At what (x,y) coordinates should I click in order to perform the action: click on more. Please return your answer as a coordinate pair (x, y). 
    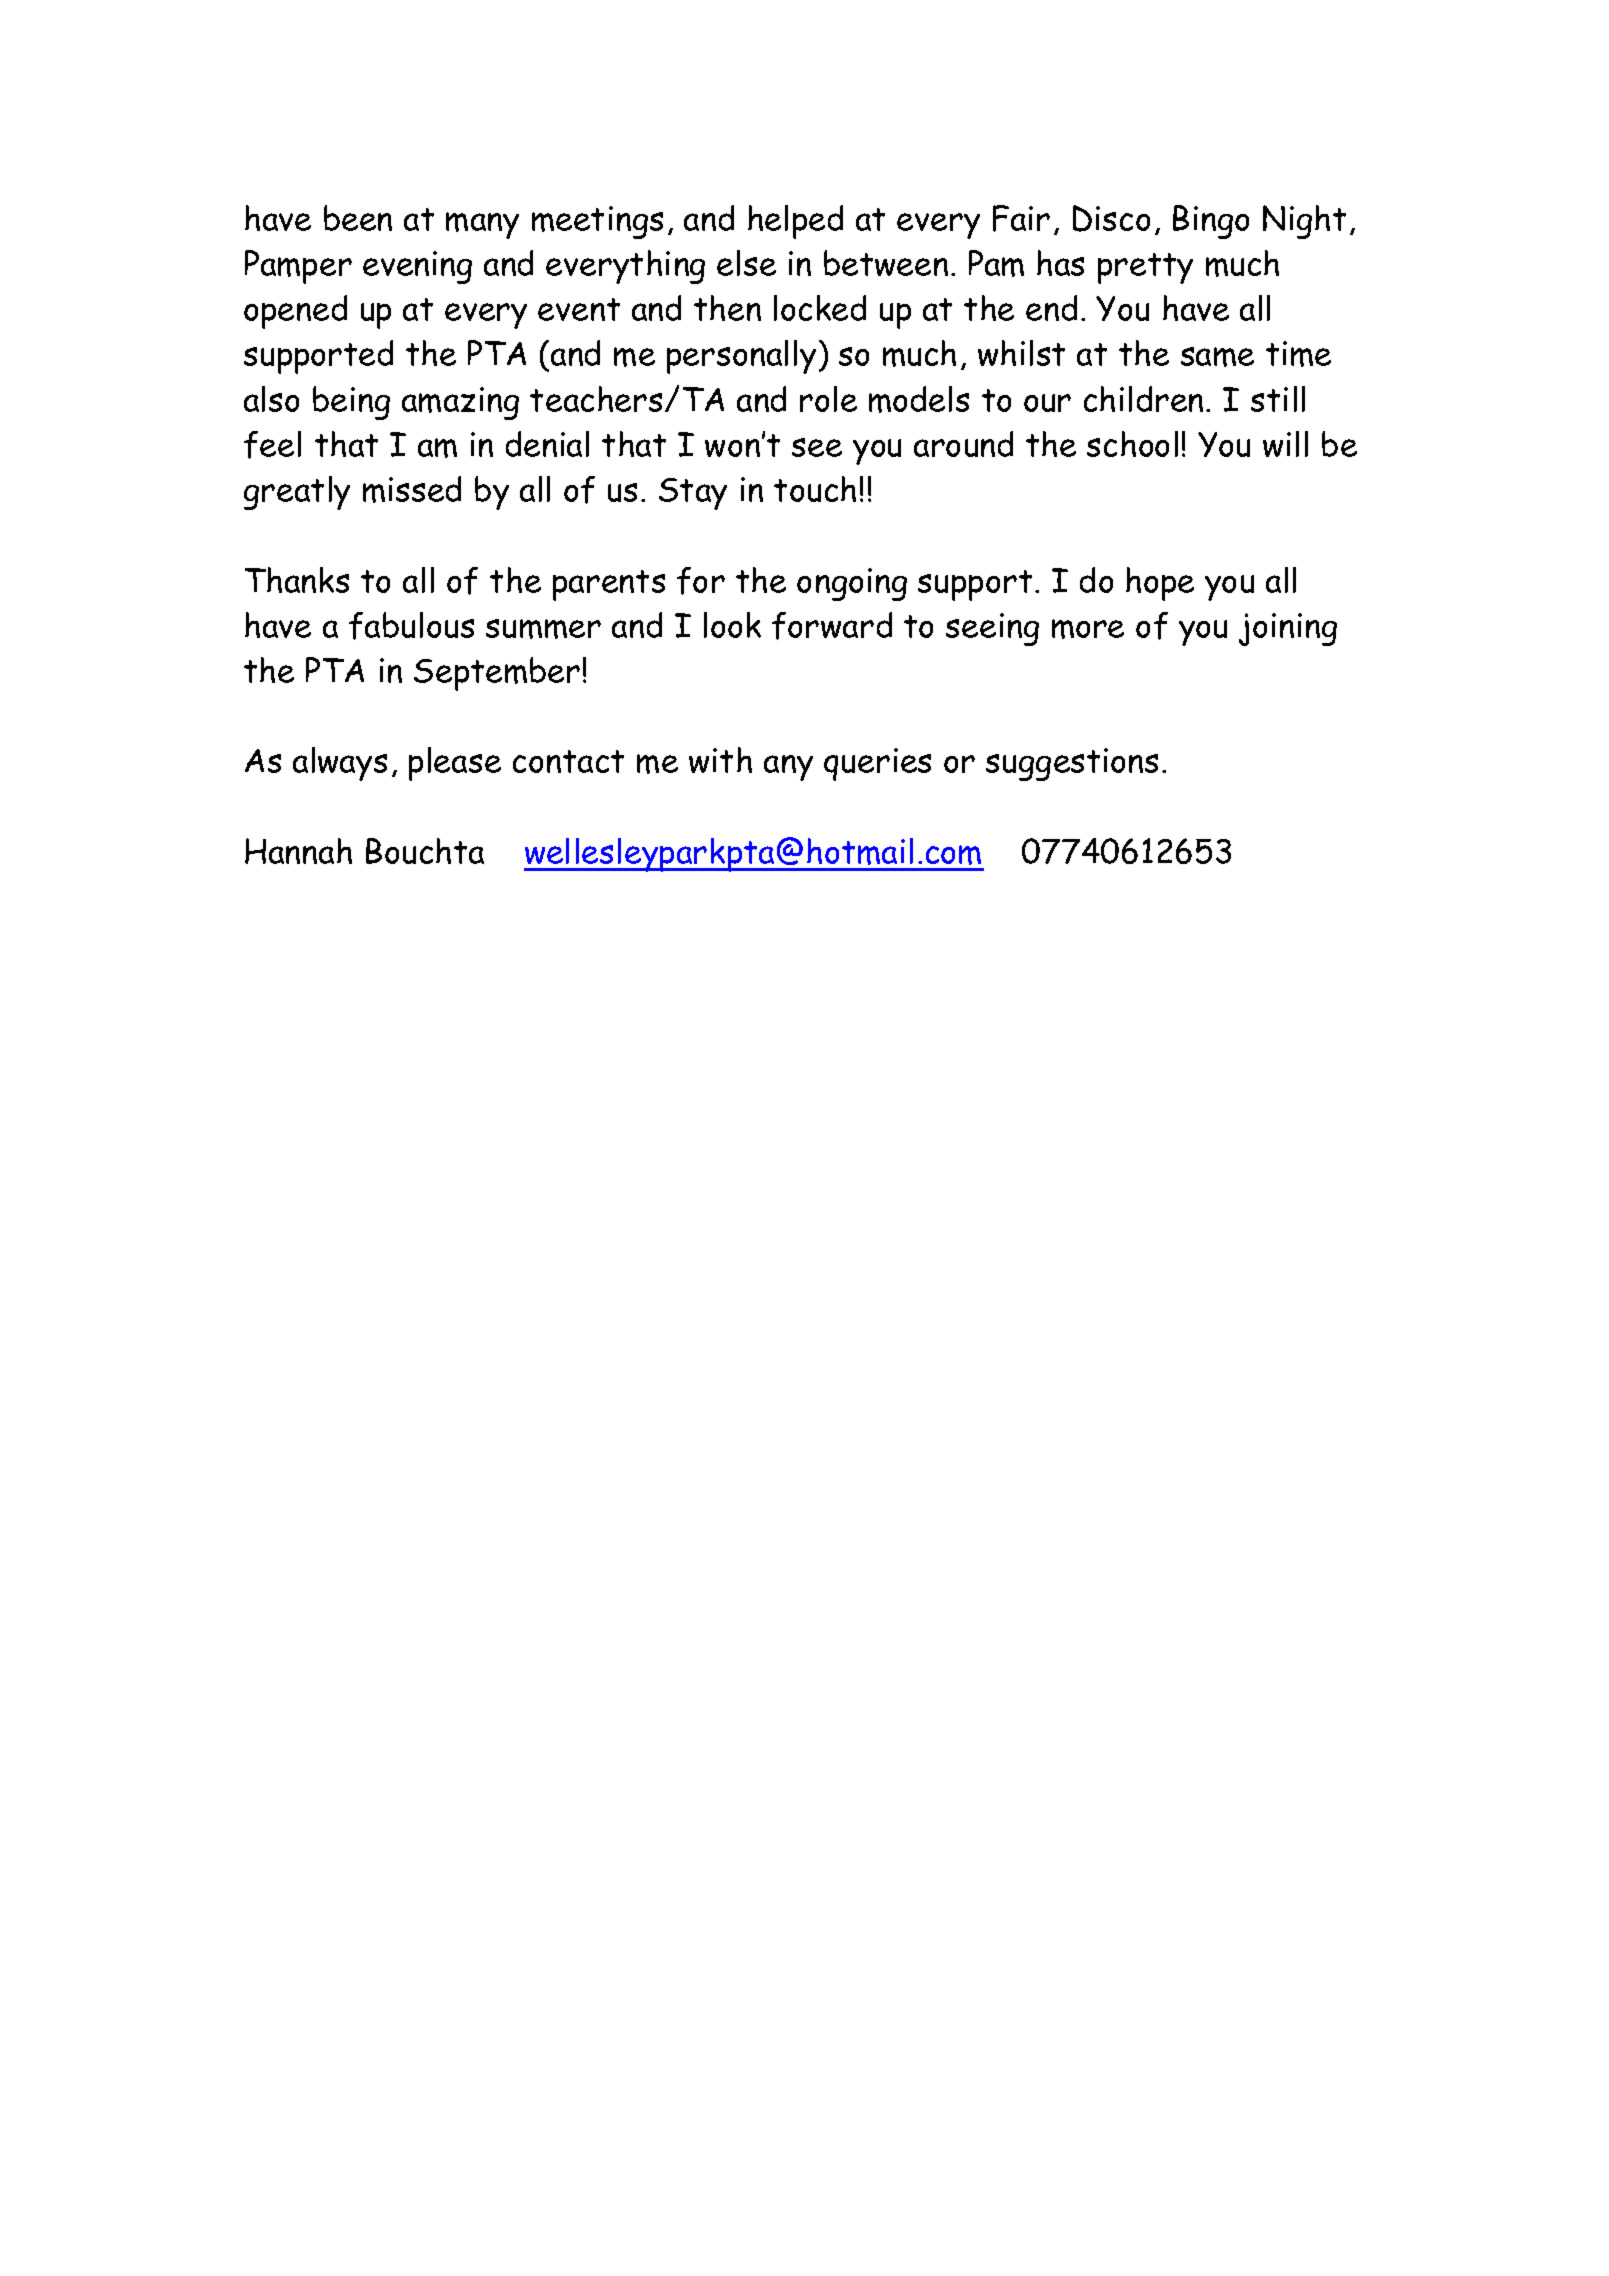
    Looking at the image, I should click on (1088, 629).
